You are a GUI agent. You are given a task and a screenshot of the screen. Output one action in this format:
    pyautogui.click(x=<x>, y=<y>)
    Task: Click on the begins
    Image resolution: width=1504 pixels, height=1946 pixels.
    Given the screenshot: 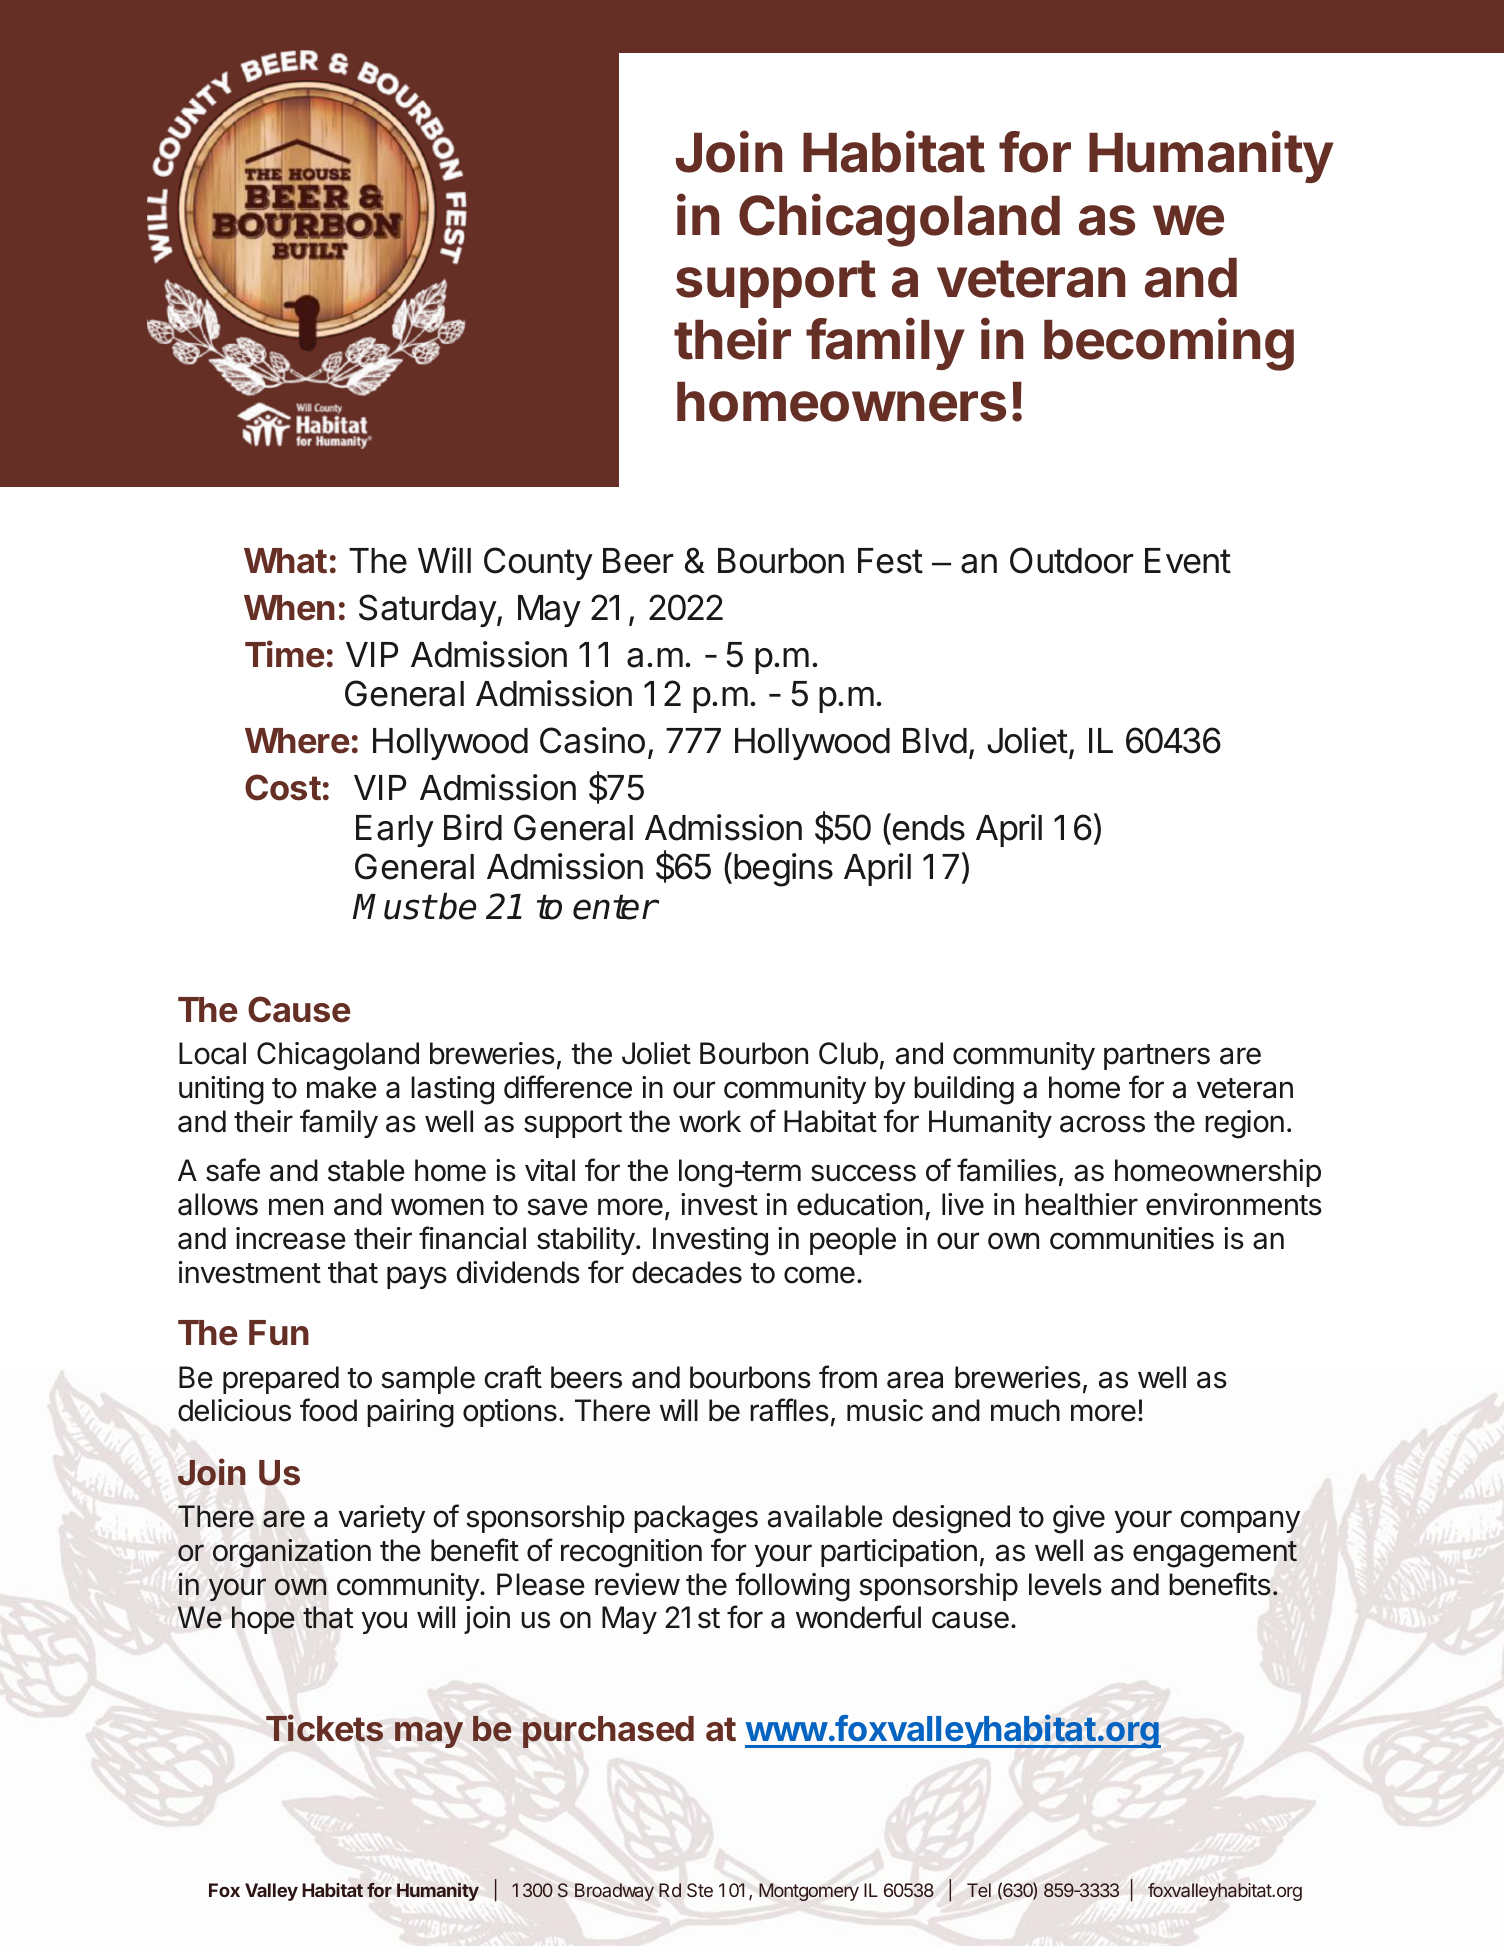 What is the action you would take?
    pyautogui.click(x=783, y=870)
